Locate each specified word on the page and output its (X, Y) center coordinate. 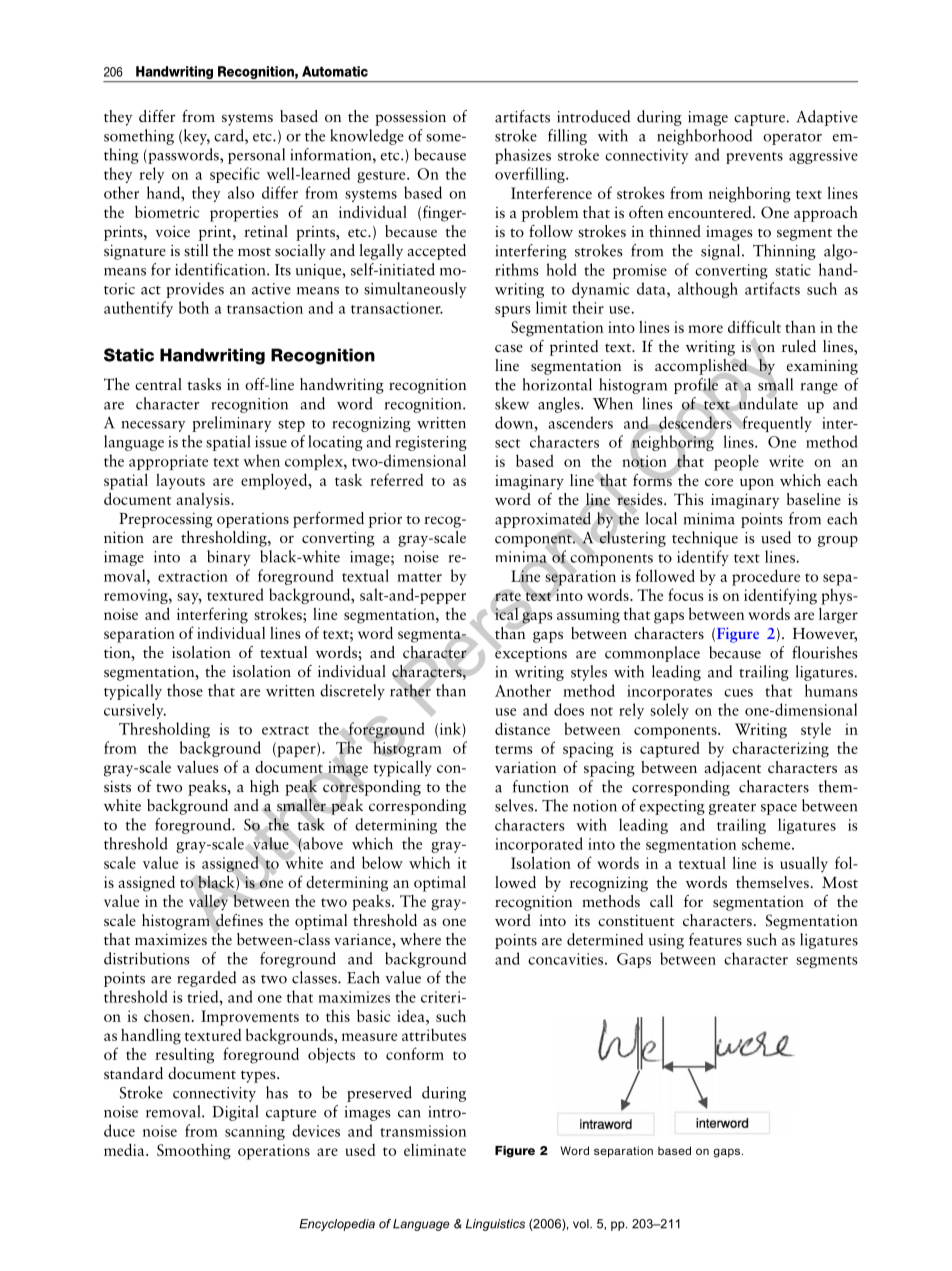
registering (431, 443)
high (264, 788)
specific (235, 175)
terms (514, 749)
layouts (180, 481)
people (736, 463)
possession (410, 118)
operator (792, 139)
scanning (255, 1132)
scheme (767, 843)
